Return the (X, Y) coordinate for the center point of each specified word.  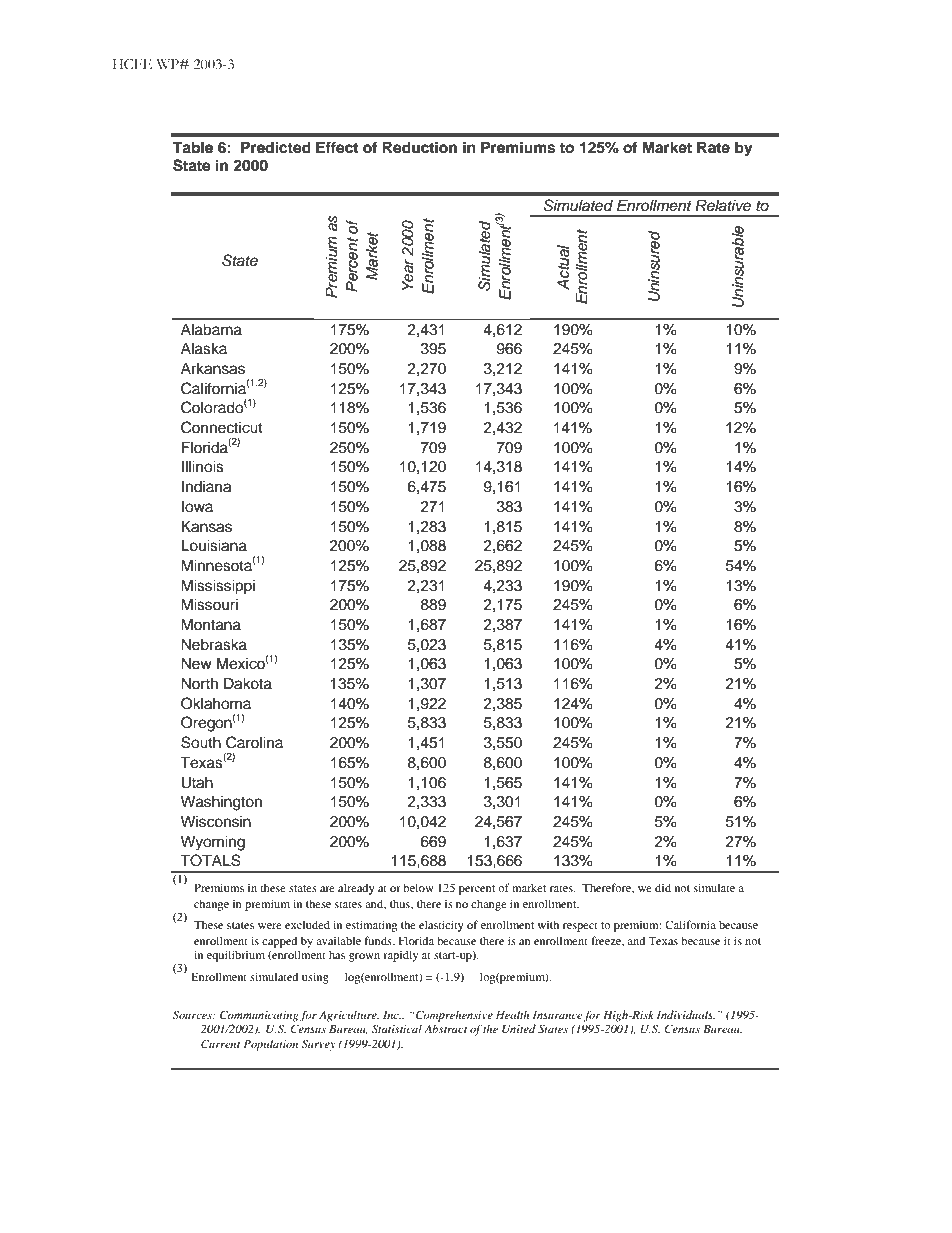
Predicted (276, 147)
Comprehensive (453, 1016)
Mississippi (218, 587)
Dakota (248, 683)
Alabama (211, 329)
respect (580, 927)
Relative (723, 205)
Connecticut (222, 427)
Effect (337, 147)
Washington (221, 803)
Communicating (259, 1016)
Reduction (419, 147)
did (663, 887)
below (418, 887)
